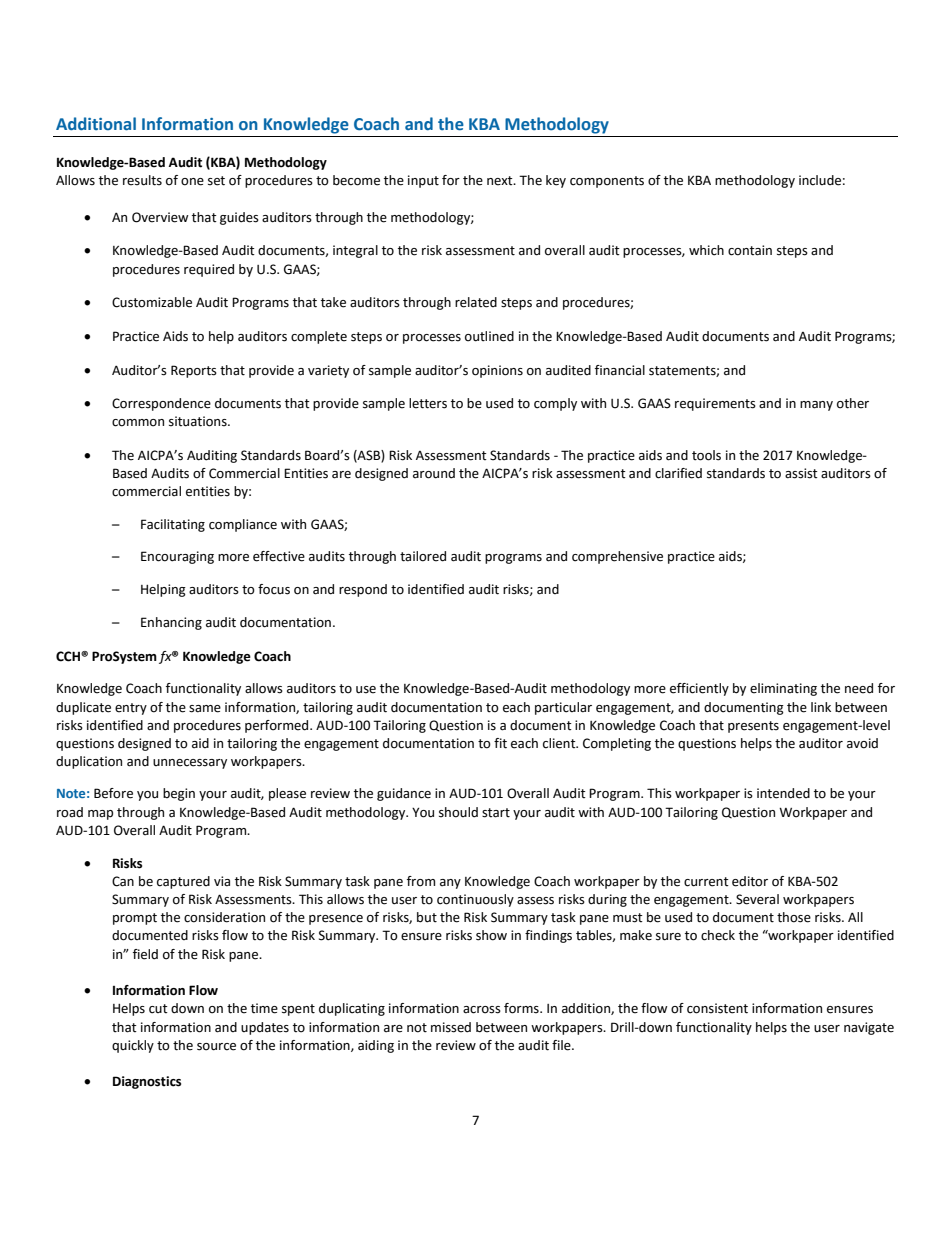  Describe the element at coordinates (160, 217) in the screenshot. I see `Overview` at that location.
